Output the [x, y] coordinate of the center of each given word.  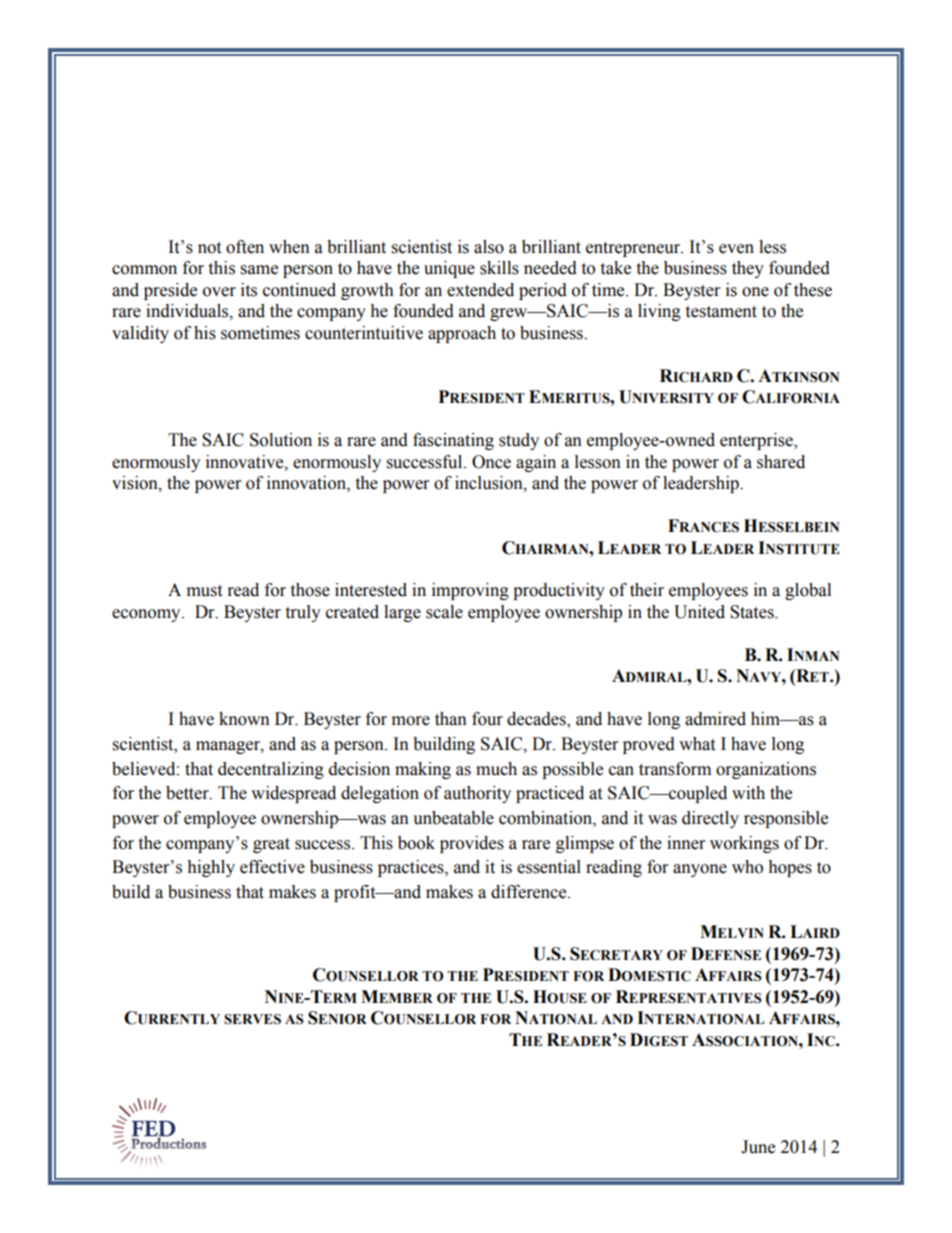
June [758, 1147]
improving [470, 591]
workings [744, 844]
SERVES [252, 1019]
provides [472, 844]
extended [480, 290]
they [748, 269]
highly [211, 868]
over [219, 292]
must [204, 591]
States [753, 612]
